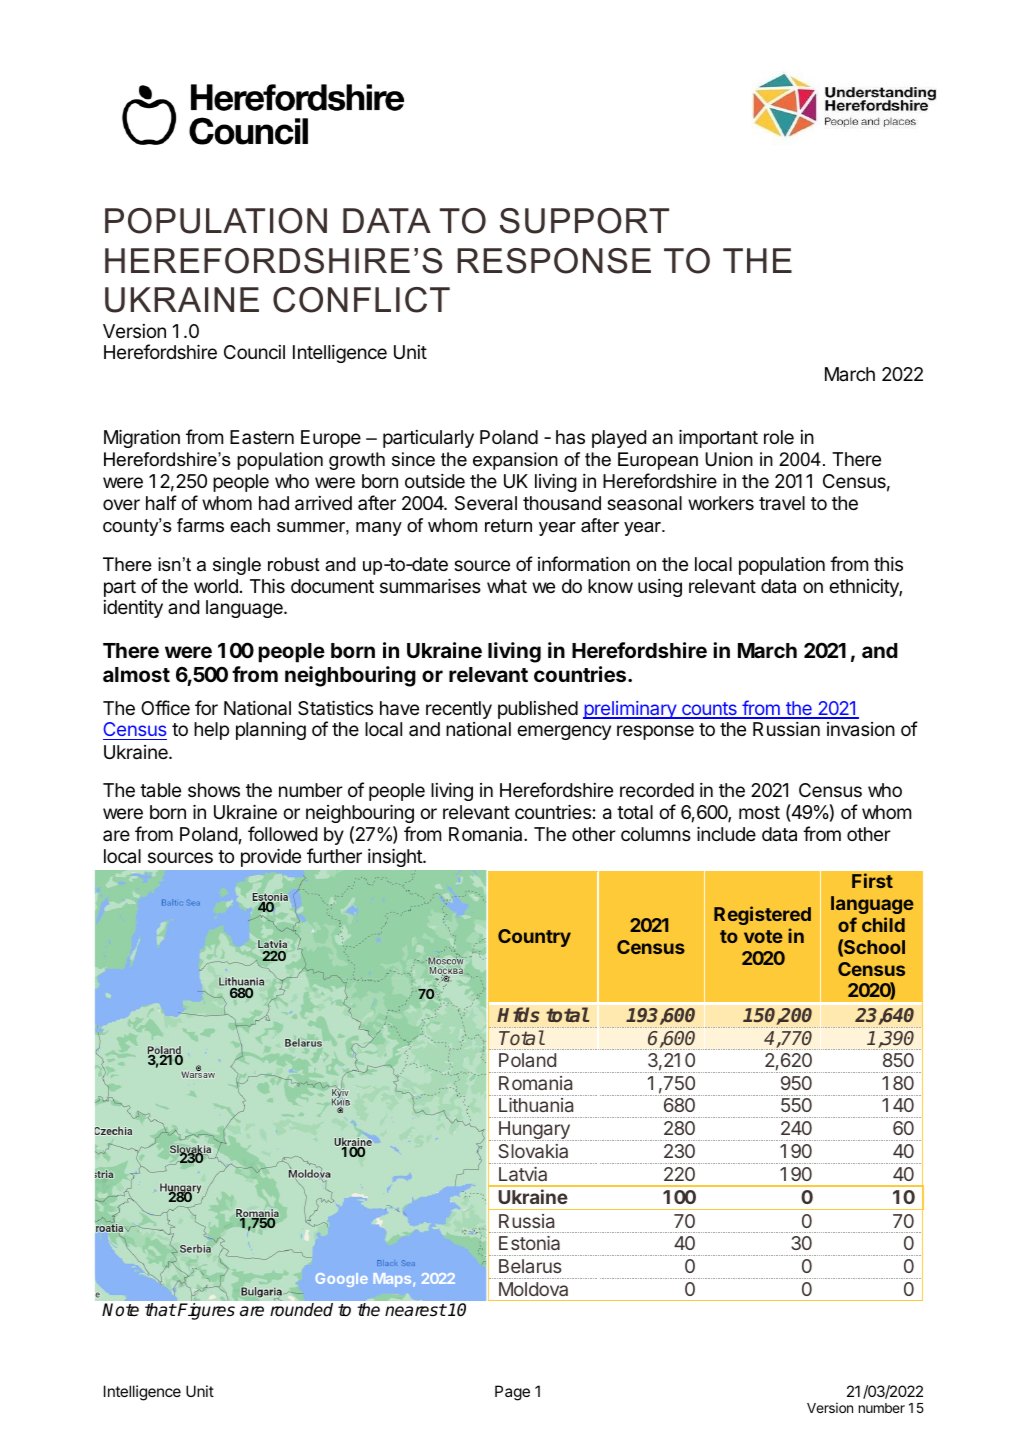 This screenshot has height=1451, width=1026. I want to click on role, so click(779, 437).
